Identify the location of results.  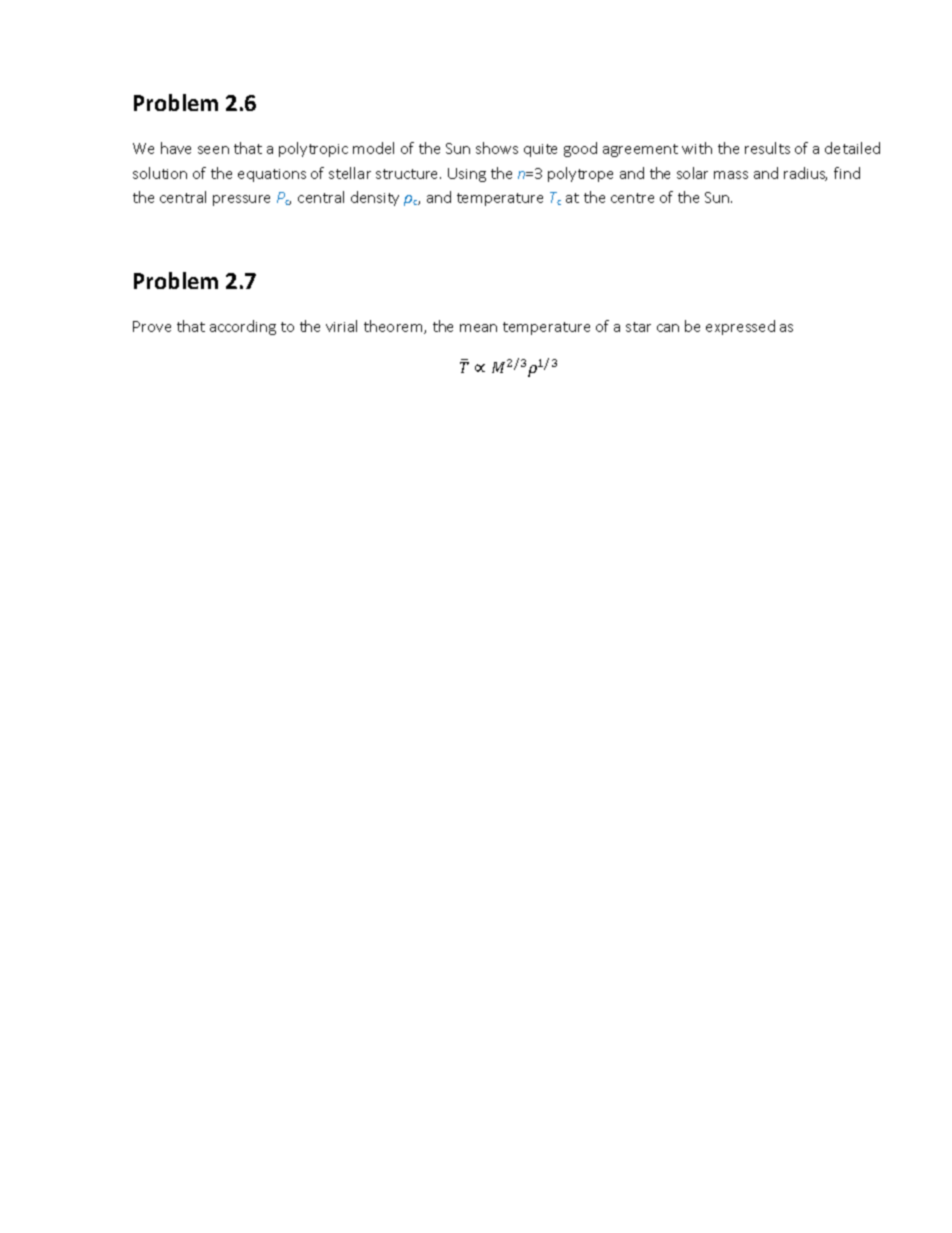
(767, 148).
